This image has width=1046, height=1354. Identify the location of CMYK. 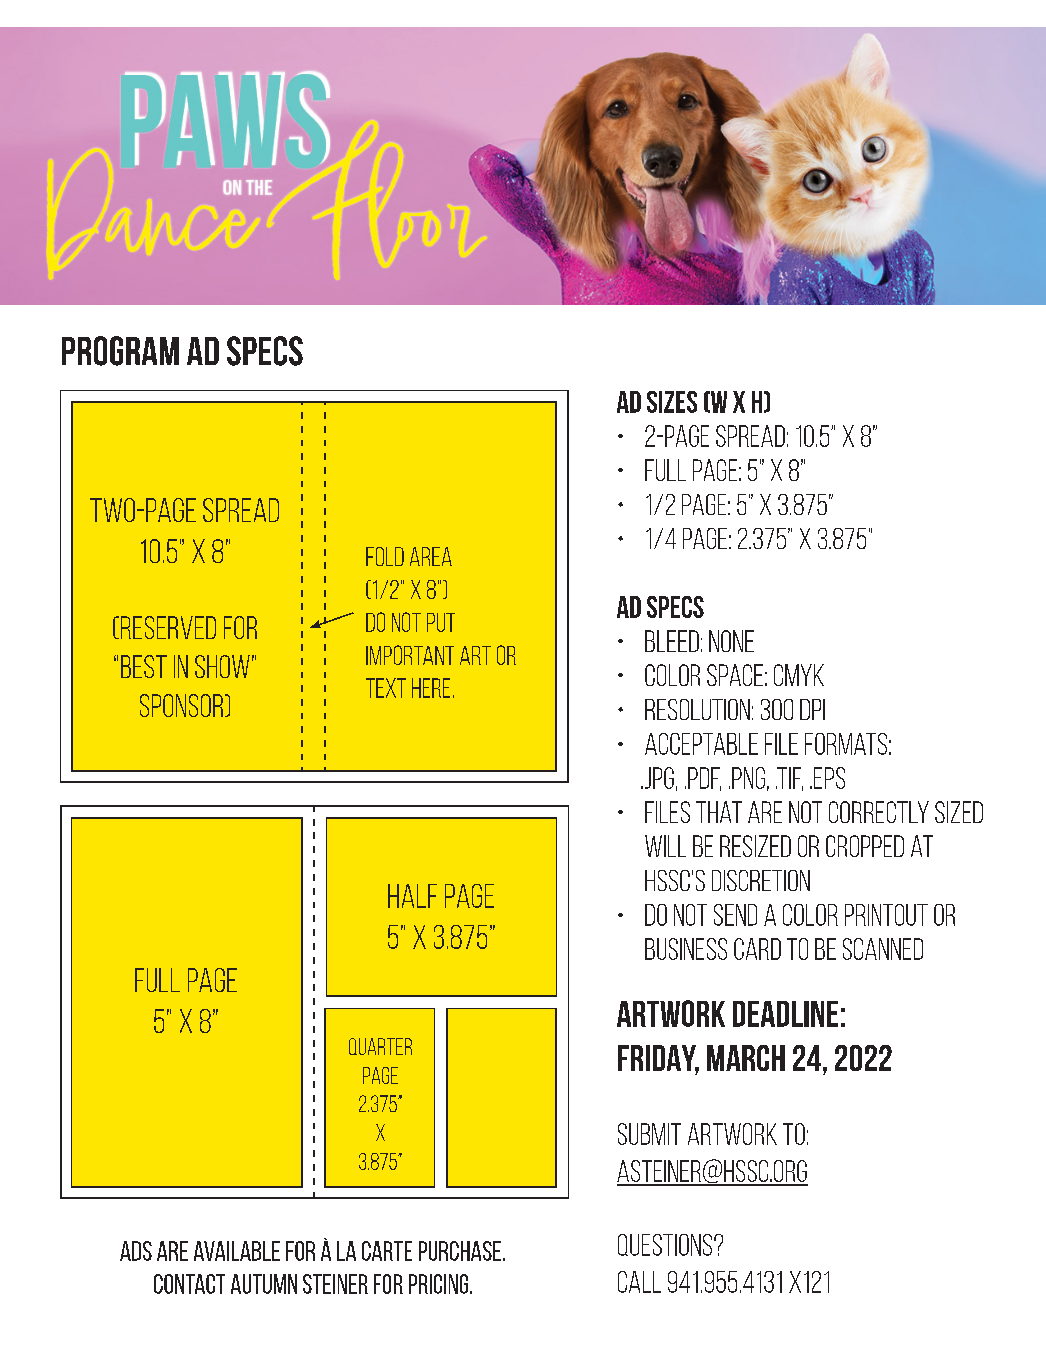
(799, 675).
